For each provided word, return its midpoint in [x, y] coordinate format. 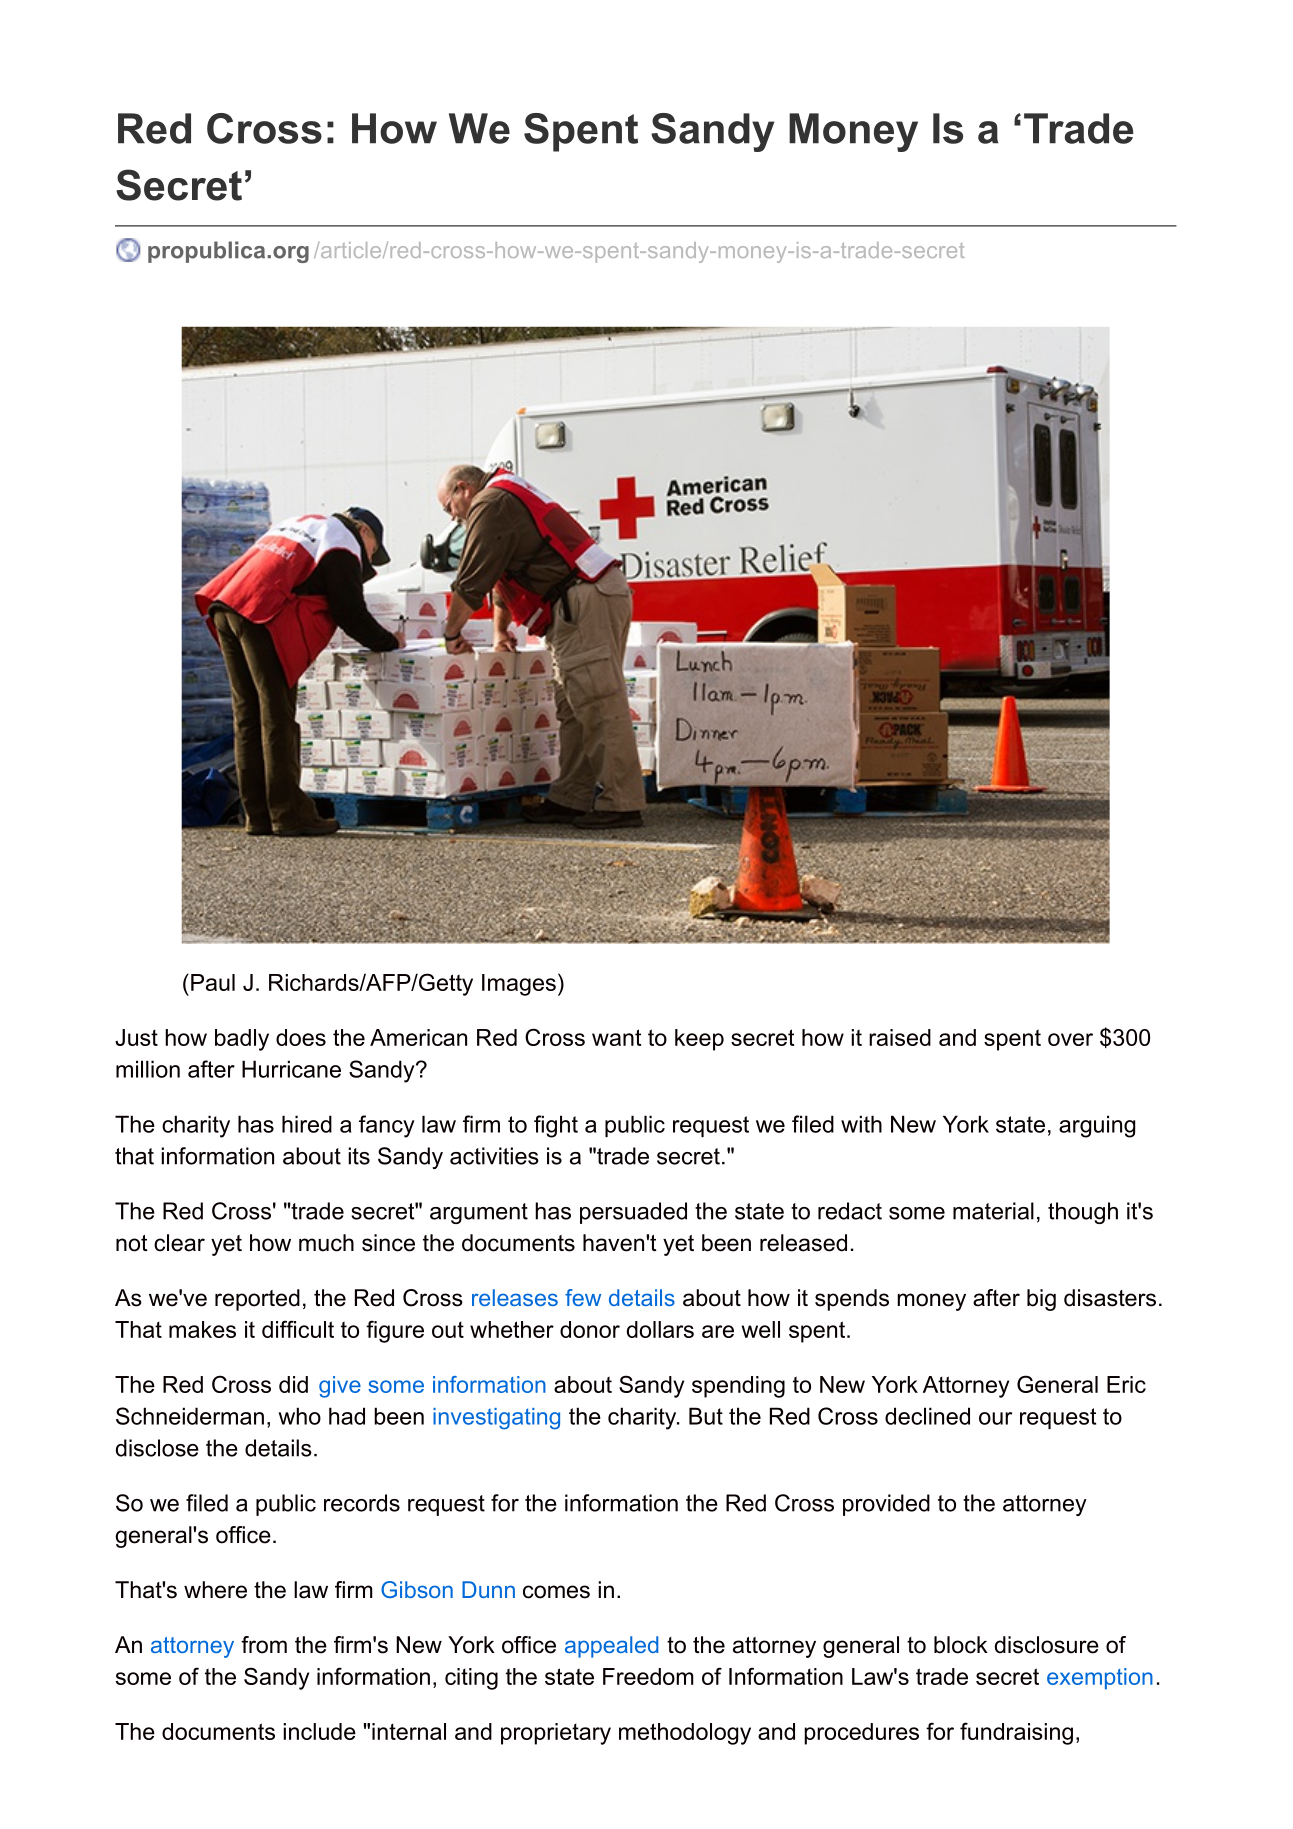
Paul [213, 982]
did [293, 1384]
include [319, 1731]
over [1070, 1039]
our [995, 1418]
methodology [685, 1734]
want [616, 1037]
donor [590, 1329]
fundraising [1016, 1733]
